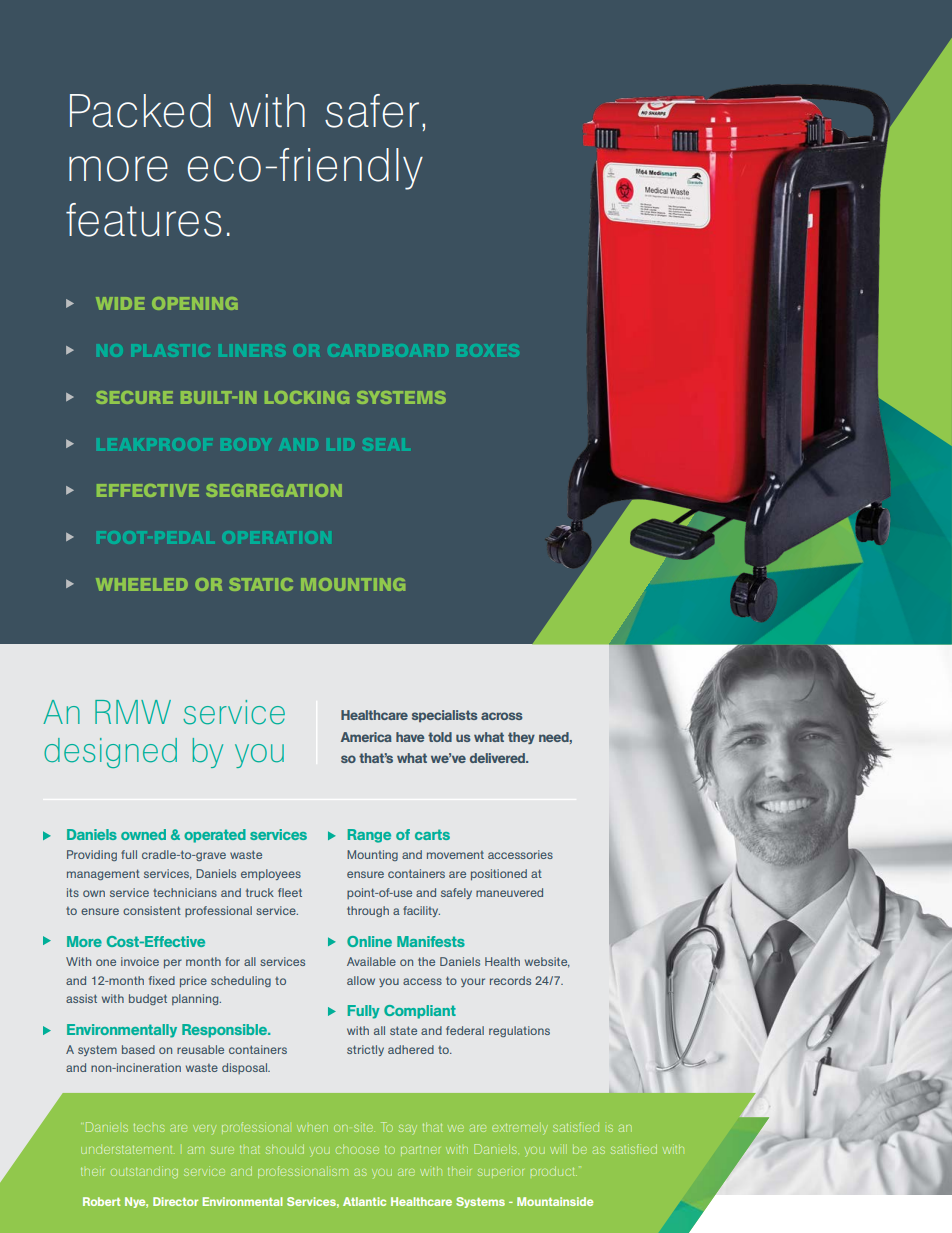  What do you see at coordinates (502, 716) in the image?
I see `across` at bounding box center [502, 716].
